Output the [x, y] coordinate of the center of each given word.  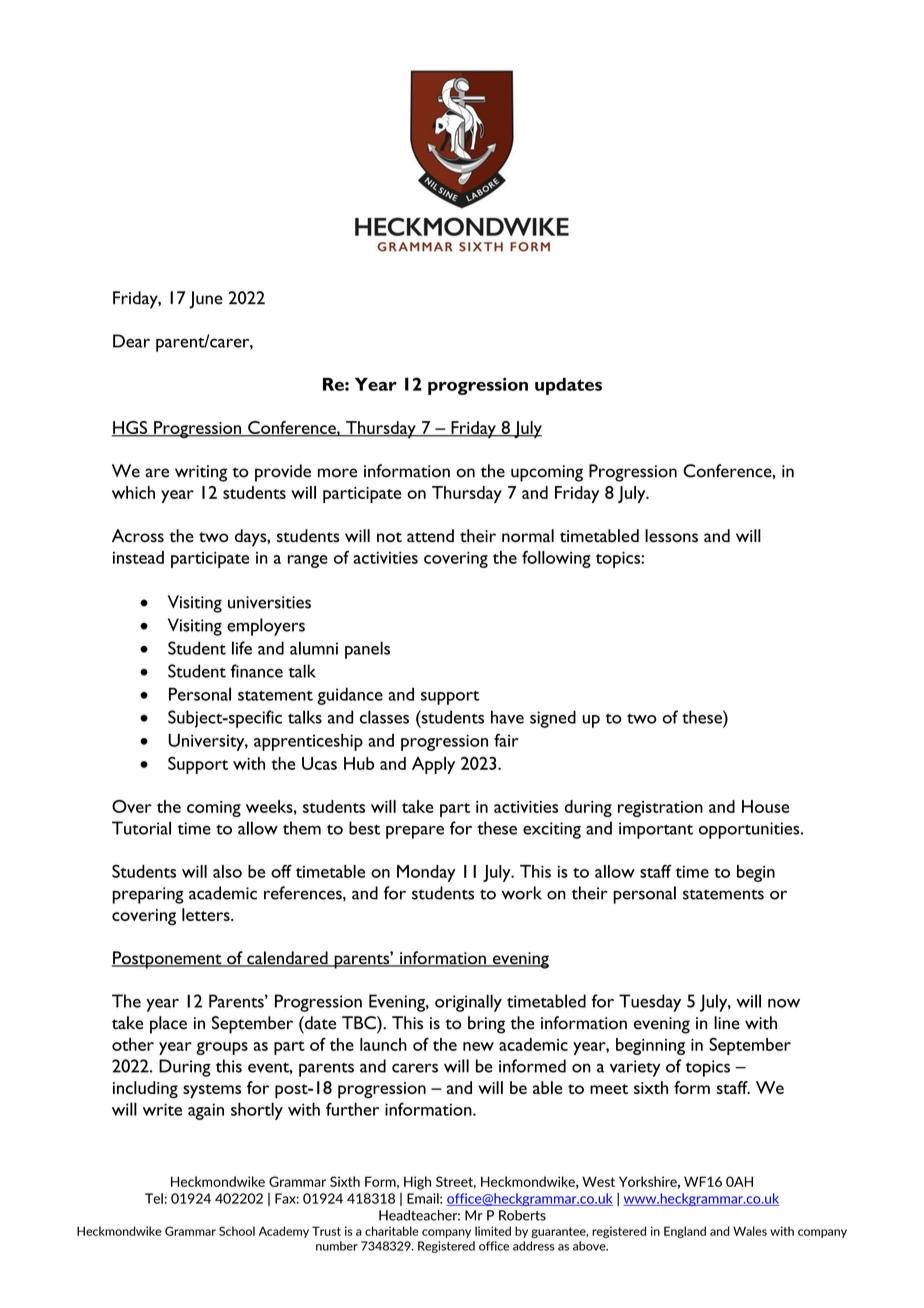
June [206, 300]
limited [493, 1231]
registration [660, 809]
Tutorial [141, 828]
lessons [671, 536]
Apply [433, 765]
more [337, 473]
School [237, 1231]
